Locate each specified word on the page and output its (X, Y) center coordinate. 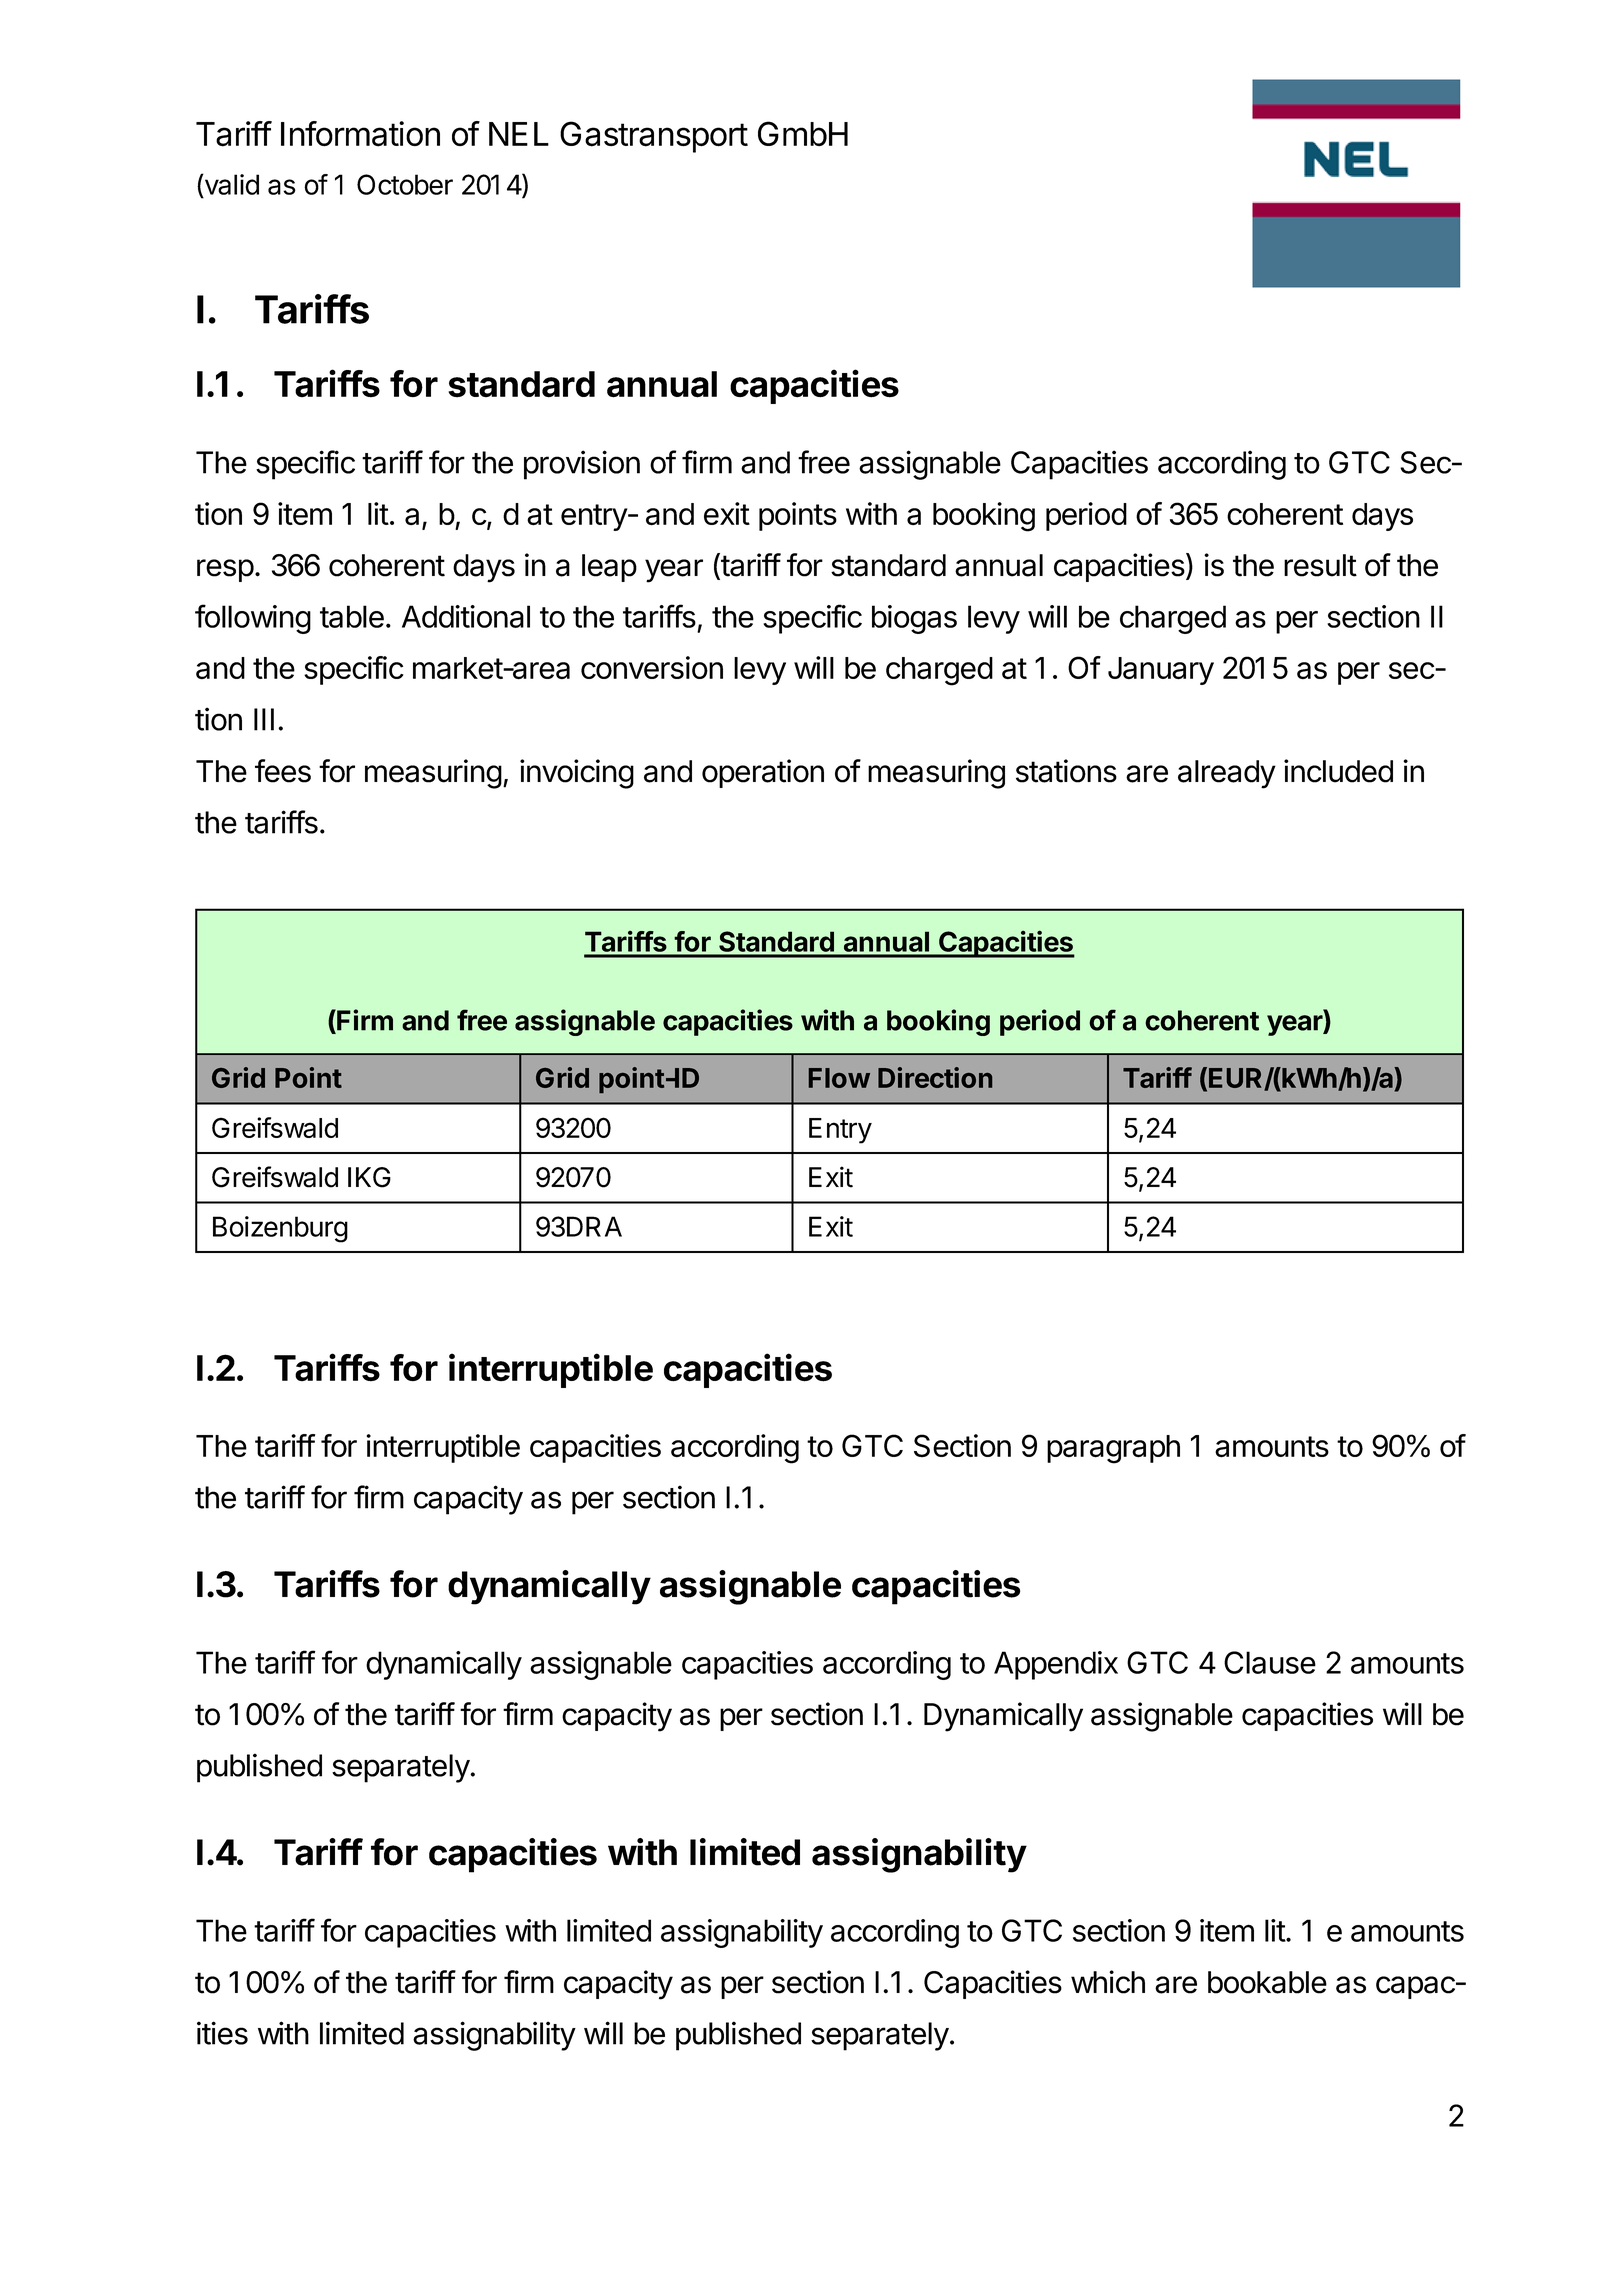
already (1227, 774)
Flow (839, 1078)
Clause (1270, 1662)
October (405, 184)
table (352, 616)
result (1320, 565)
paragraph (1113, 1449)
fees (283, 771)
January (1161, 671)
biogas (914, 619)
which (1108, 1982)
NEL (519, 134)
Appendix (1056, 1665)
